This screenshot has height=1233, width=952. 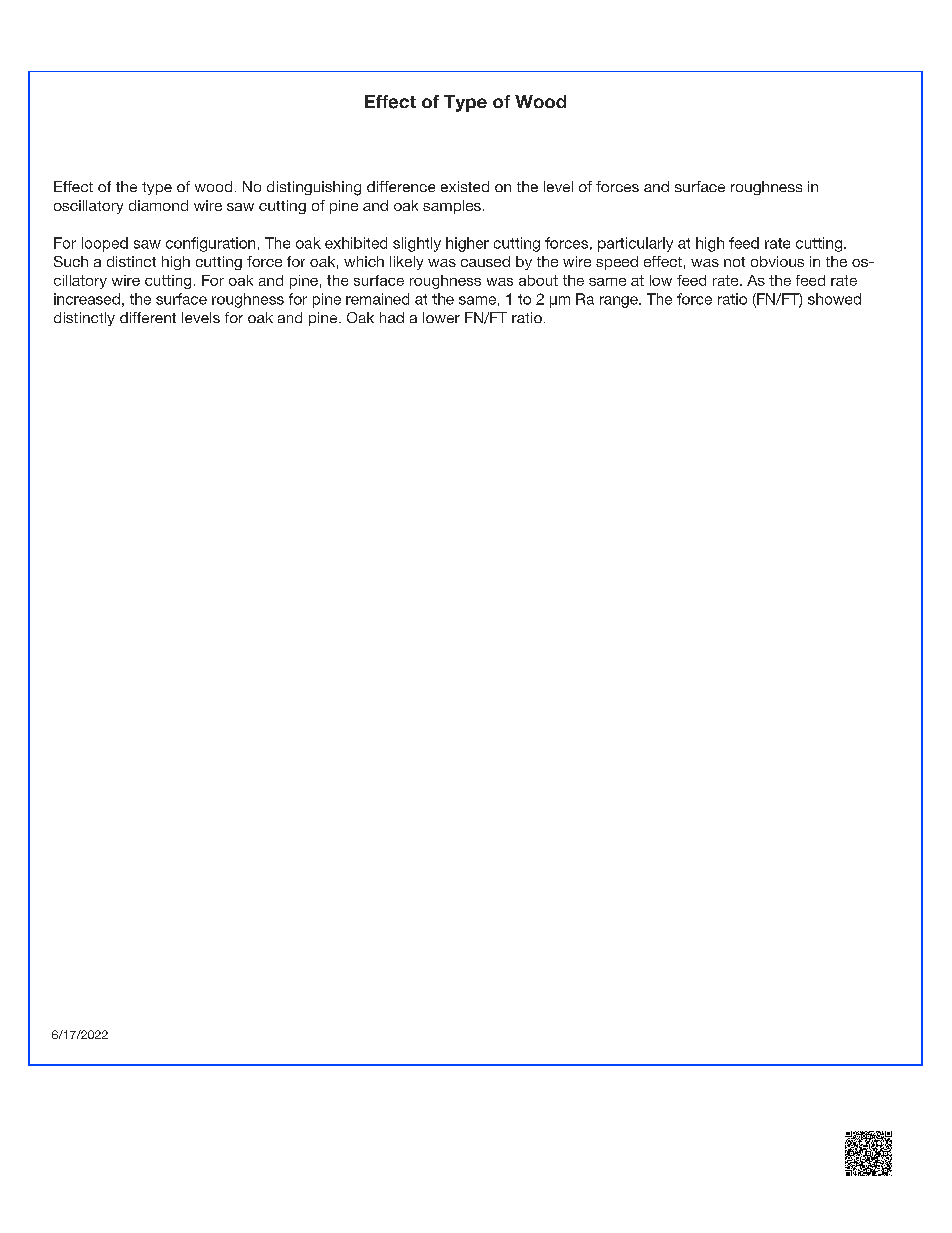 What do you see at coordinates (314, 188) in the screenshot?
I see `distinguishing` at bounding box center [314, 188].
